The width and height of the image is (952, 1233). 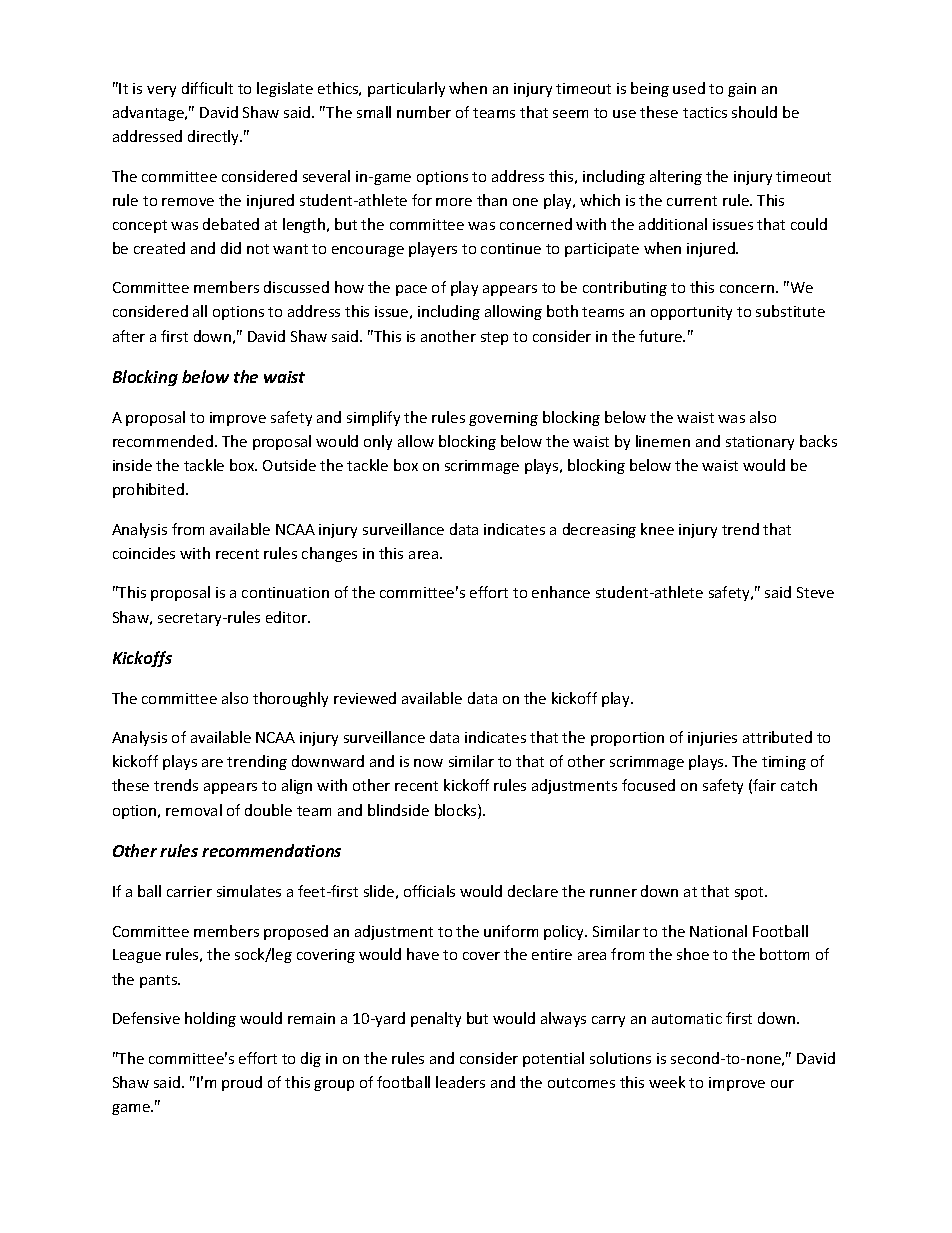 I want to click on removal, so click(x=194, y=810).
